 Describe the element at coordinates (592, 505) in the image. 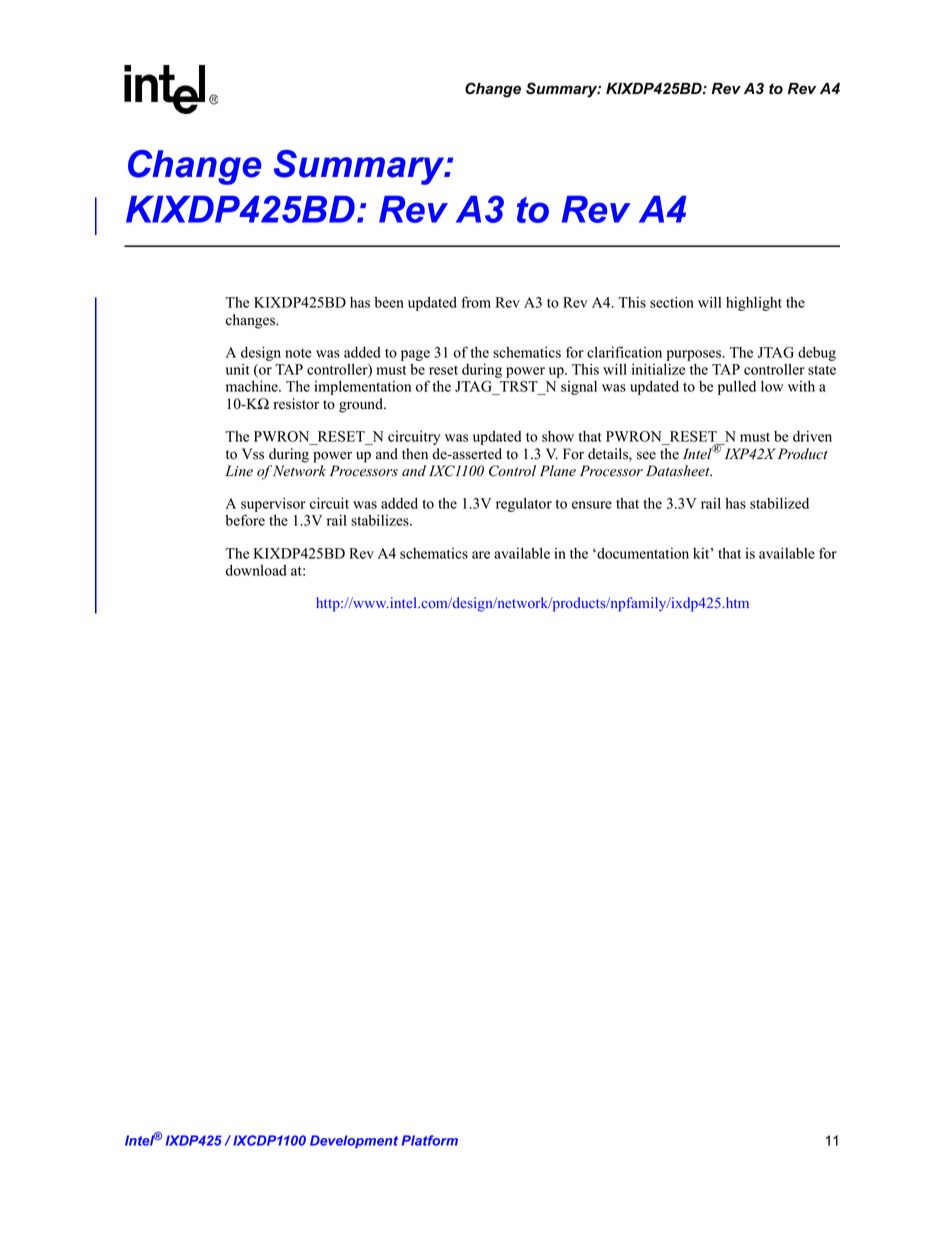

I see `ensure` at that location.
